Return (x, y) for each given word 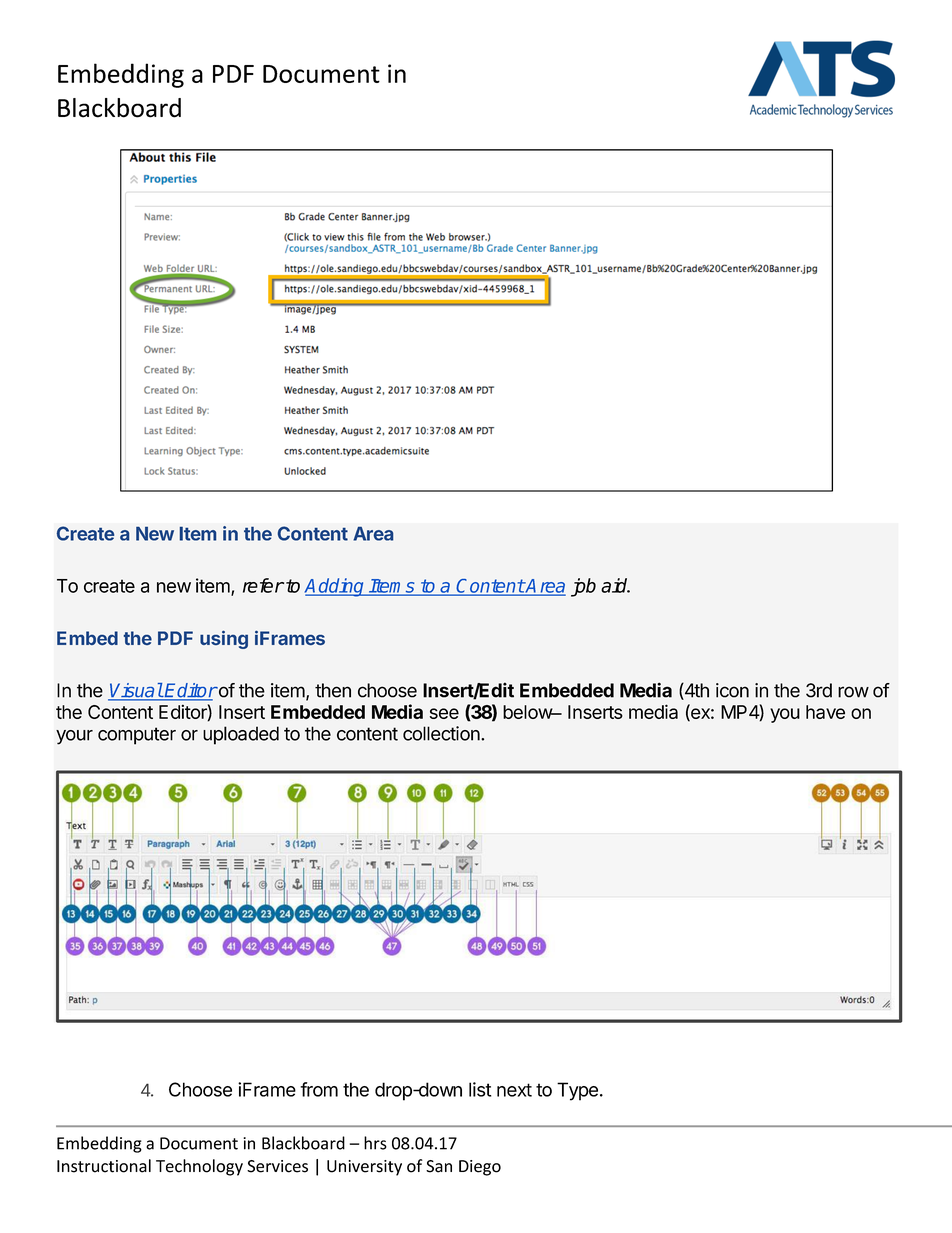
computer (137, 736)
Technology (199, 1167)
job (583, 587)
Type (577, 1091)
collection (441, 733)
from (319, 1089)
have (825, 712)
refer (263, 585)
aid (615, 585)
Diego (480, 1168)
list (480, 1089)
